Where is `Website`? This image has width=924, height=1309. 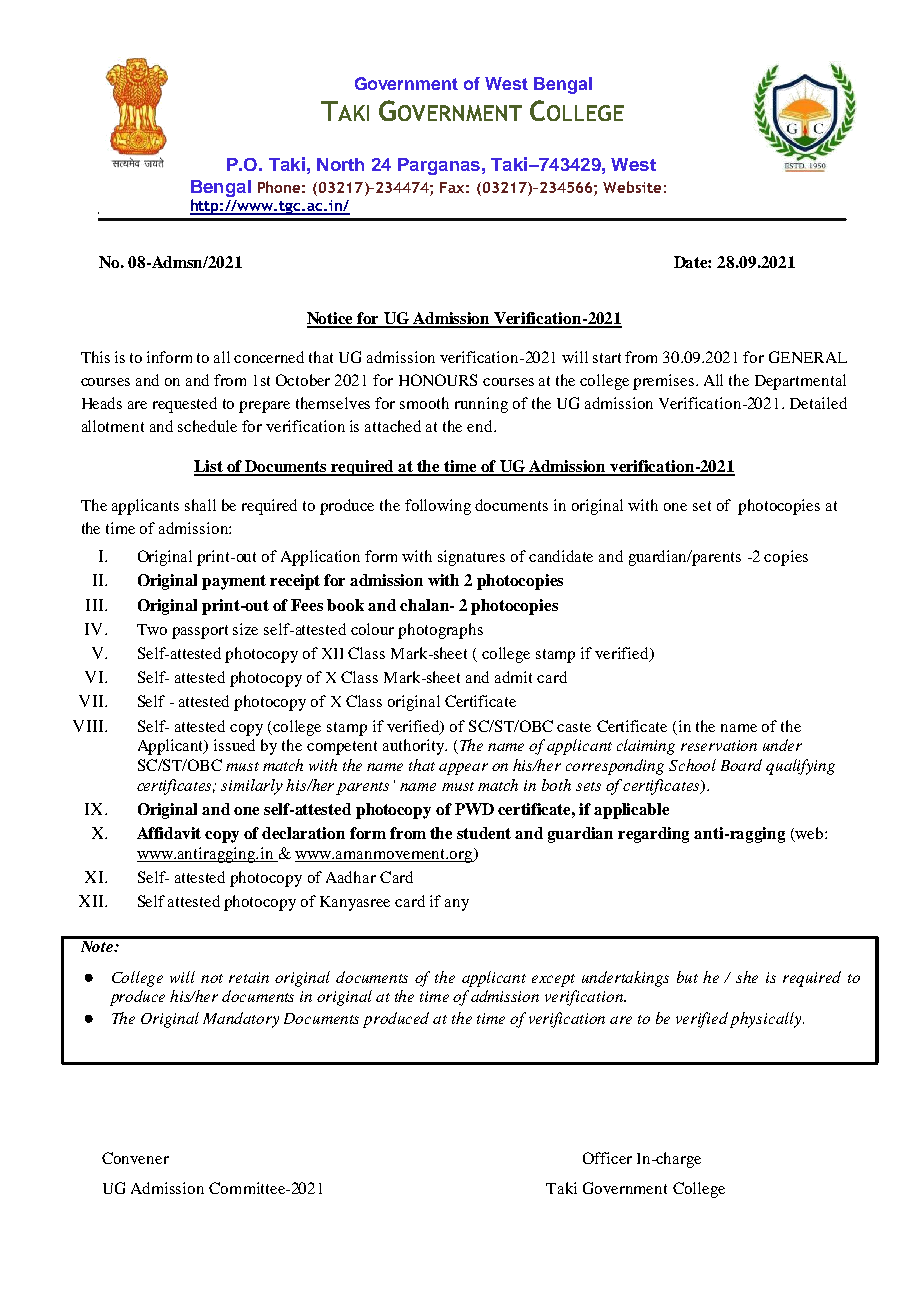 Website is located at coordinates (632, 187).
